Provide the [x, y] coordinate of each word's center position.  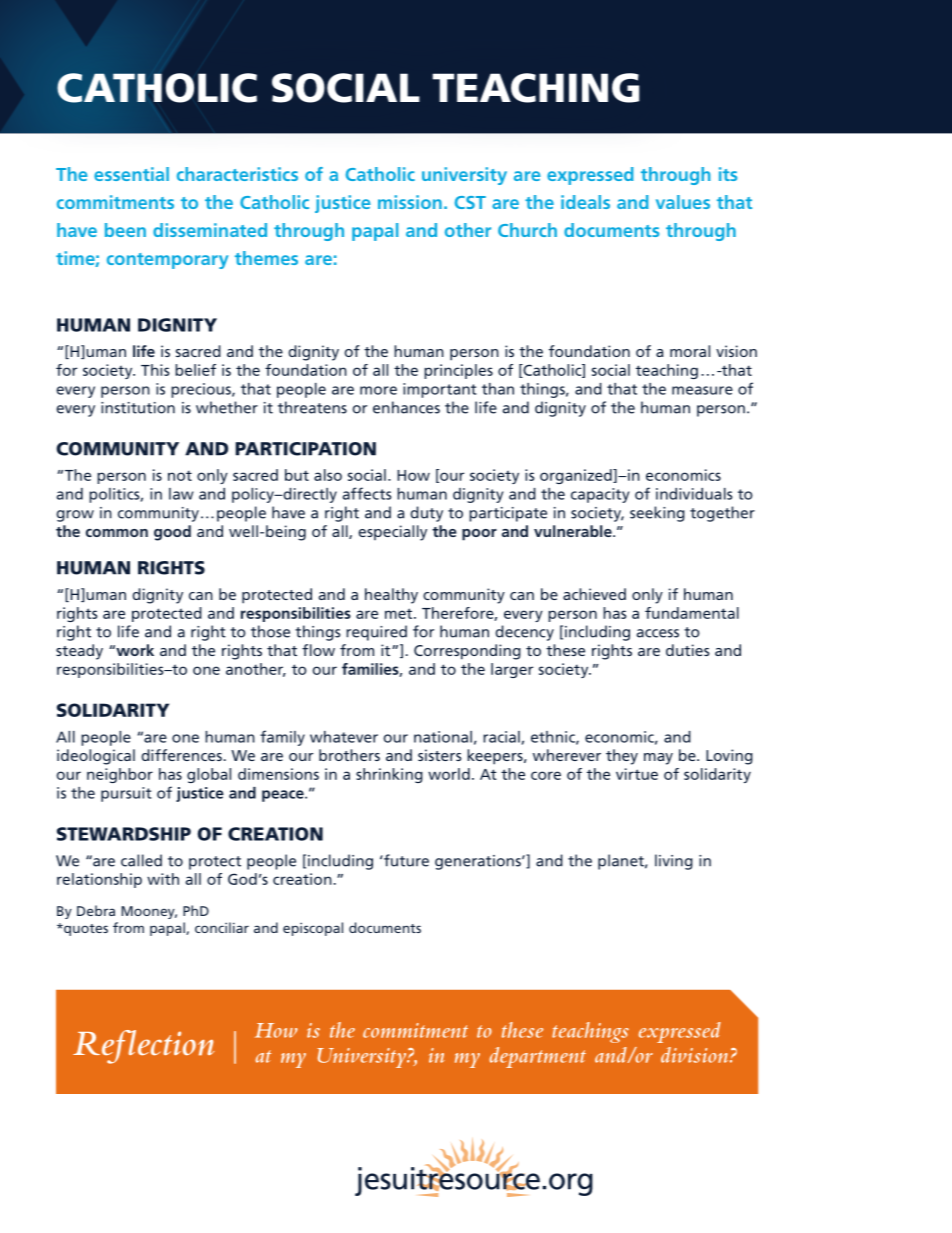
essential [131, 174]
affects [366, 493]
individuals [694, 494]
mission [410, 202]
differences [181, 755]
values [683, 202]
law [181, 494]
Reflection [143, 1047]
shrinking [389, 775]
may [658, 759]
